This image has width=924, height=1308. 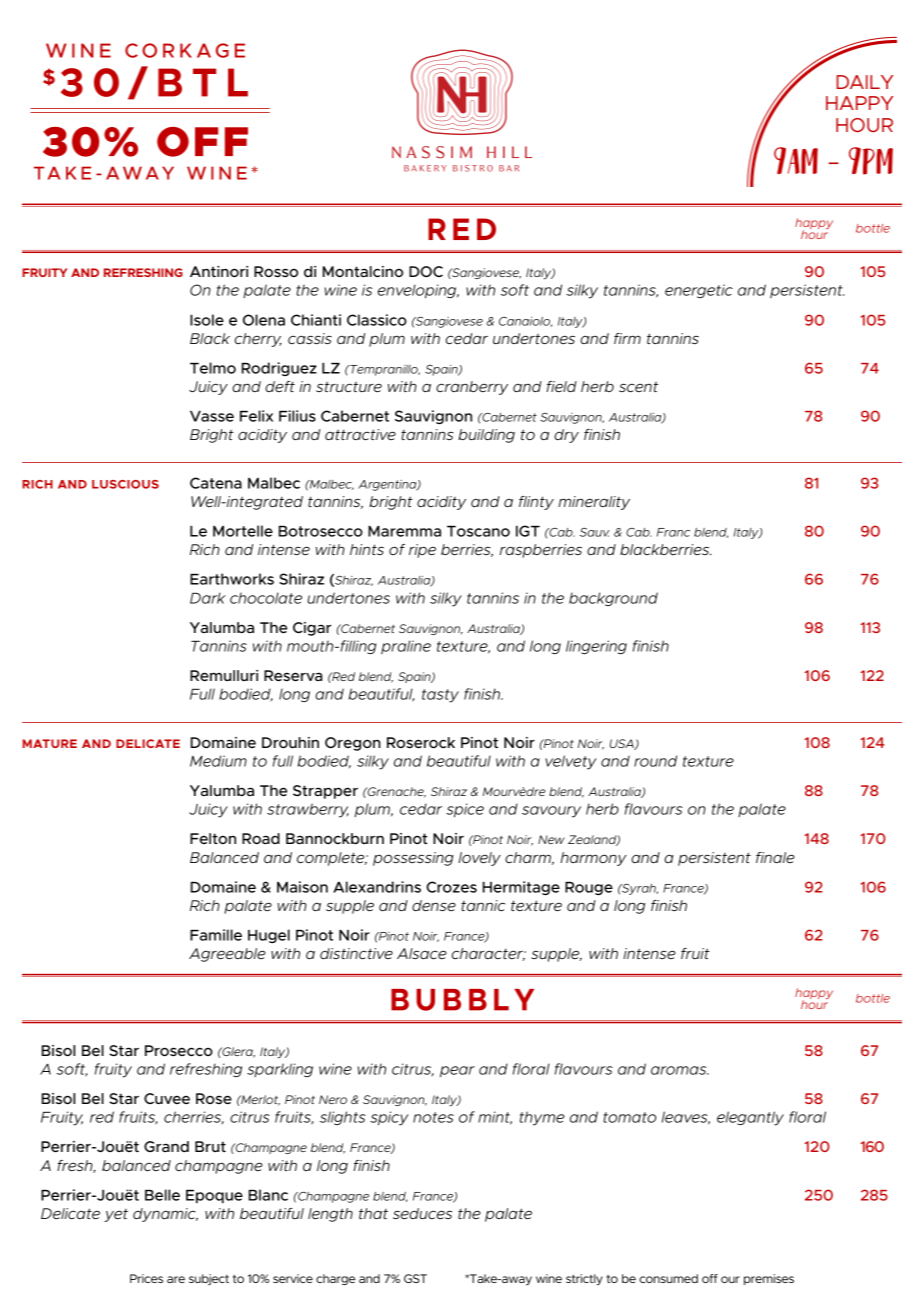 I want to click on seduces, so click(x=422, y=1213).
